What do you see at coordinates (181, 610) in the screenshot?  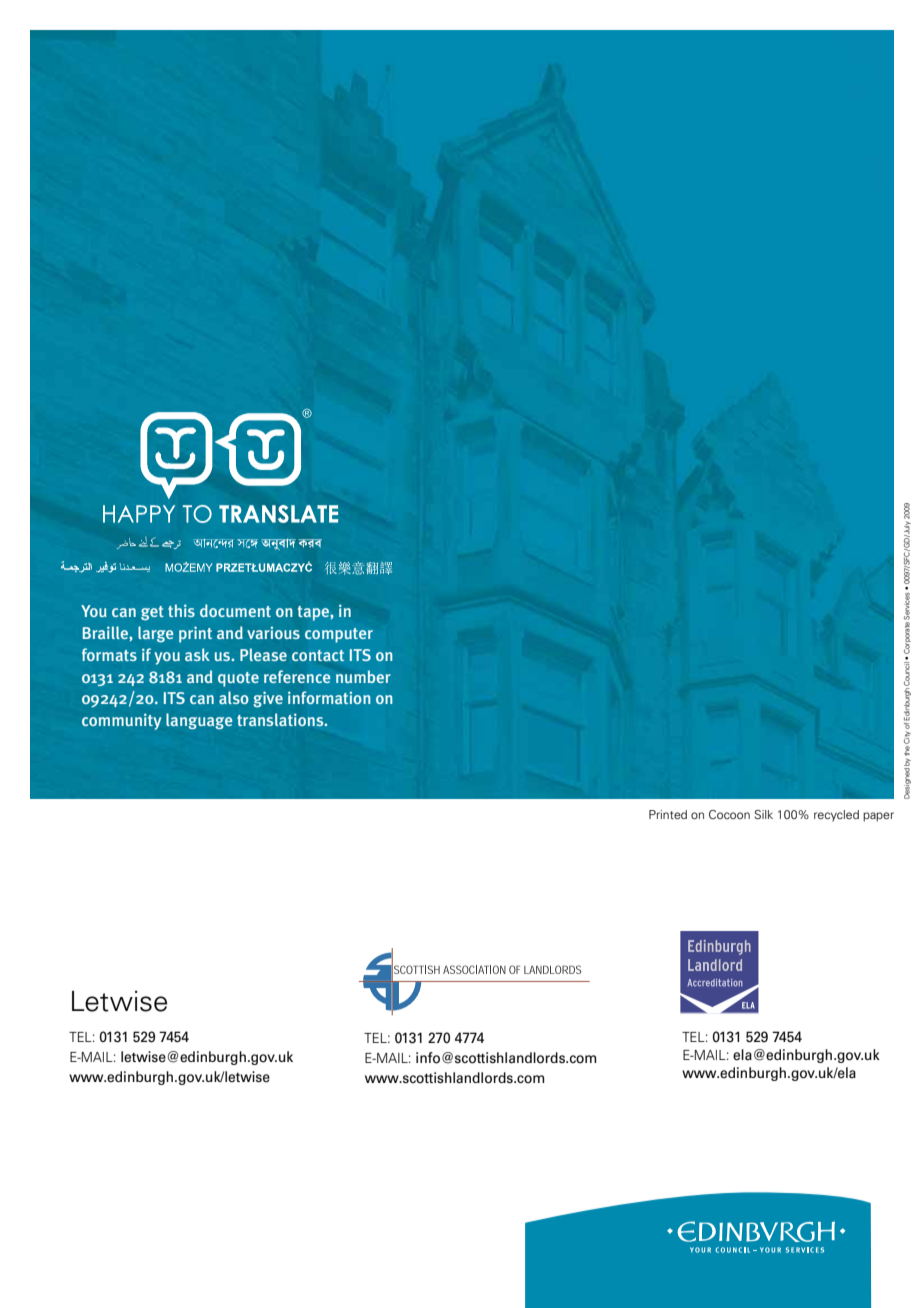 I see `this` at bounding box center [181, 610].
